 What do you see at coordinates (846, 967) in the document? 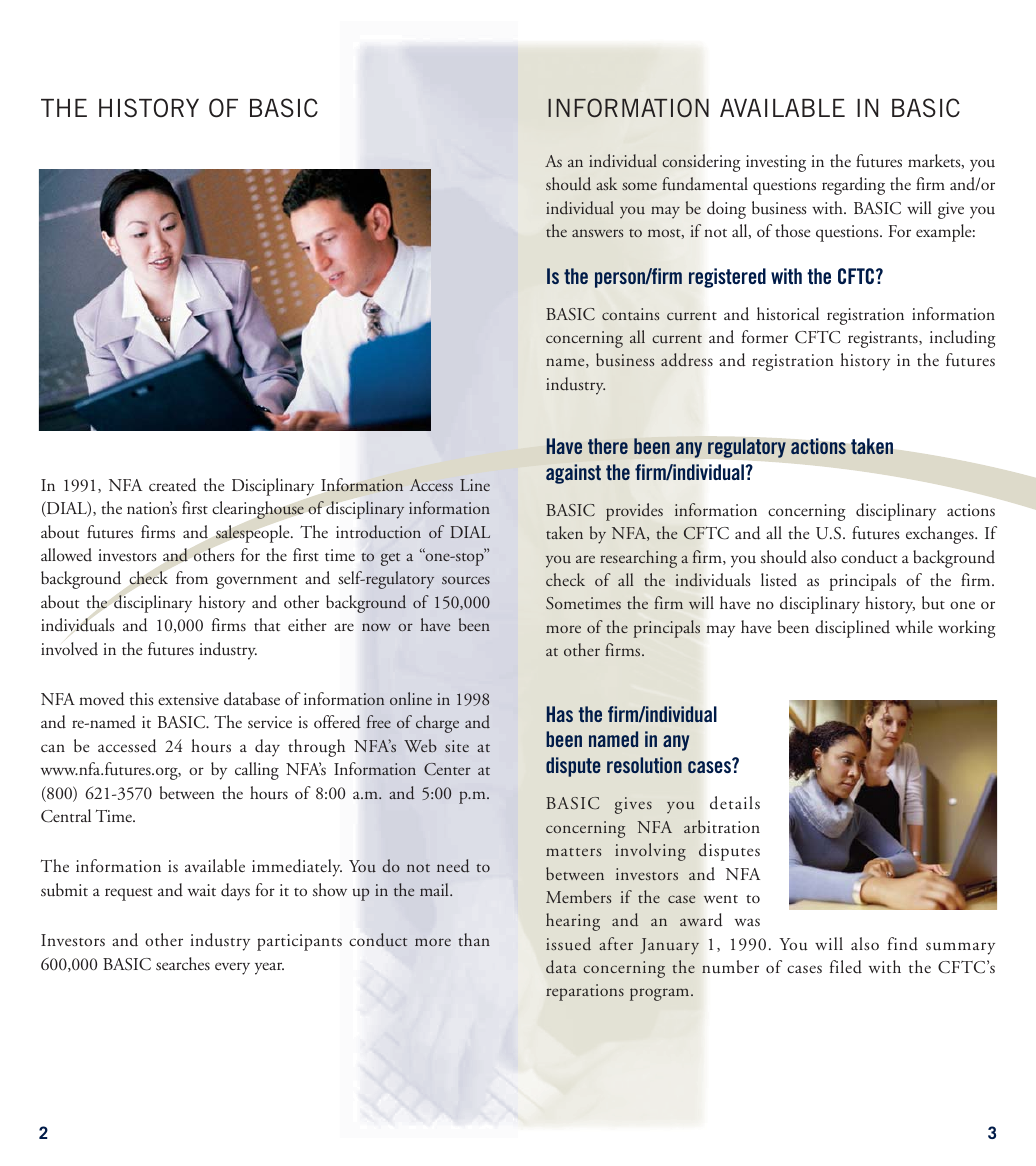
I see `filed` at bounding box center [846, 967].
